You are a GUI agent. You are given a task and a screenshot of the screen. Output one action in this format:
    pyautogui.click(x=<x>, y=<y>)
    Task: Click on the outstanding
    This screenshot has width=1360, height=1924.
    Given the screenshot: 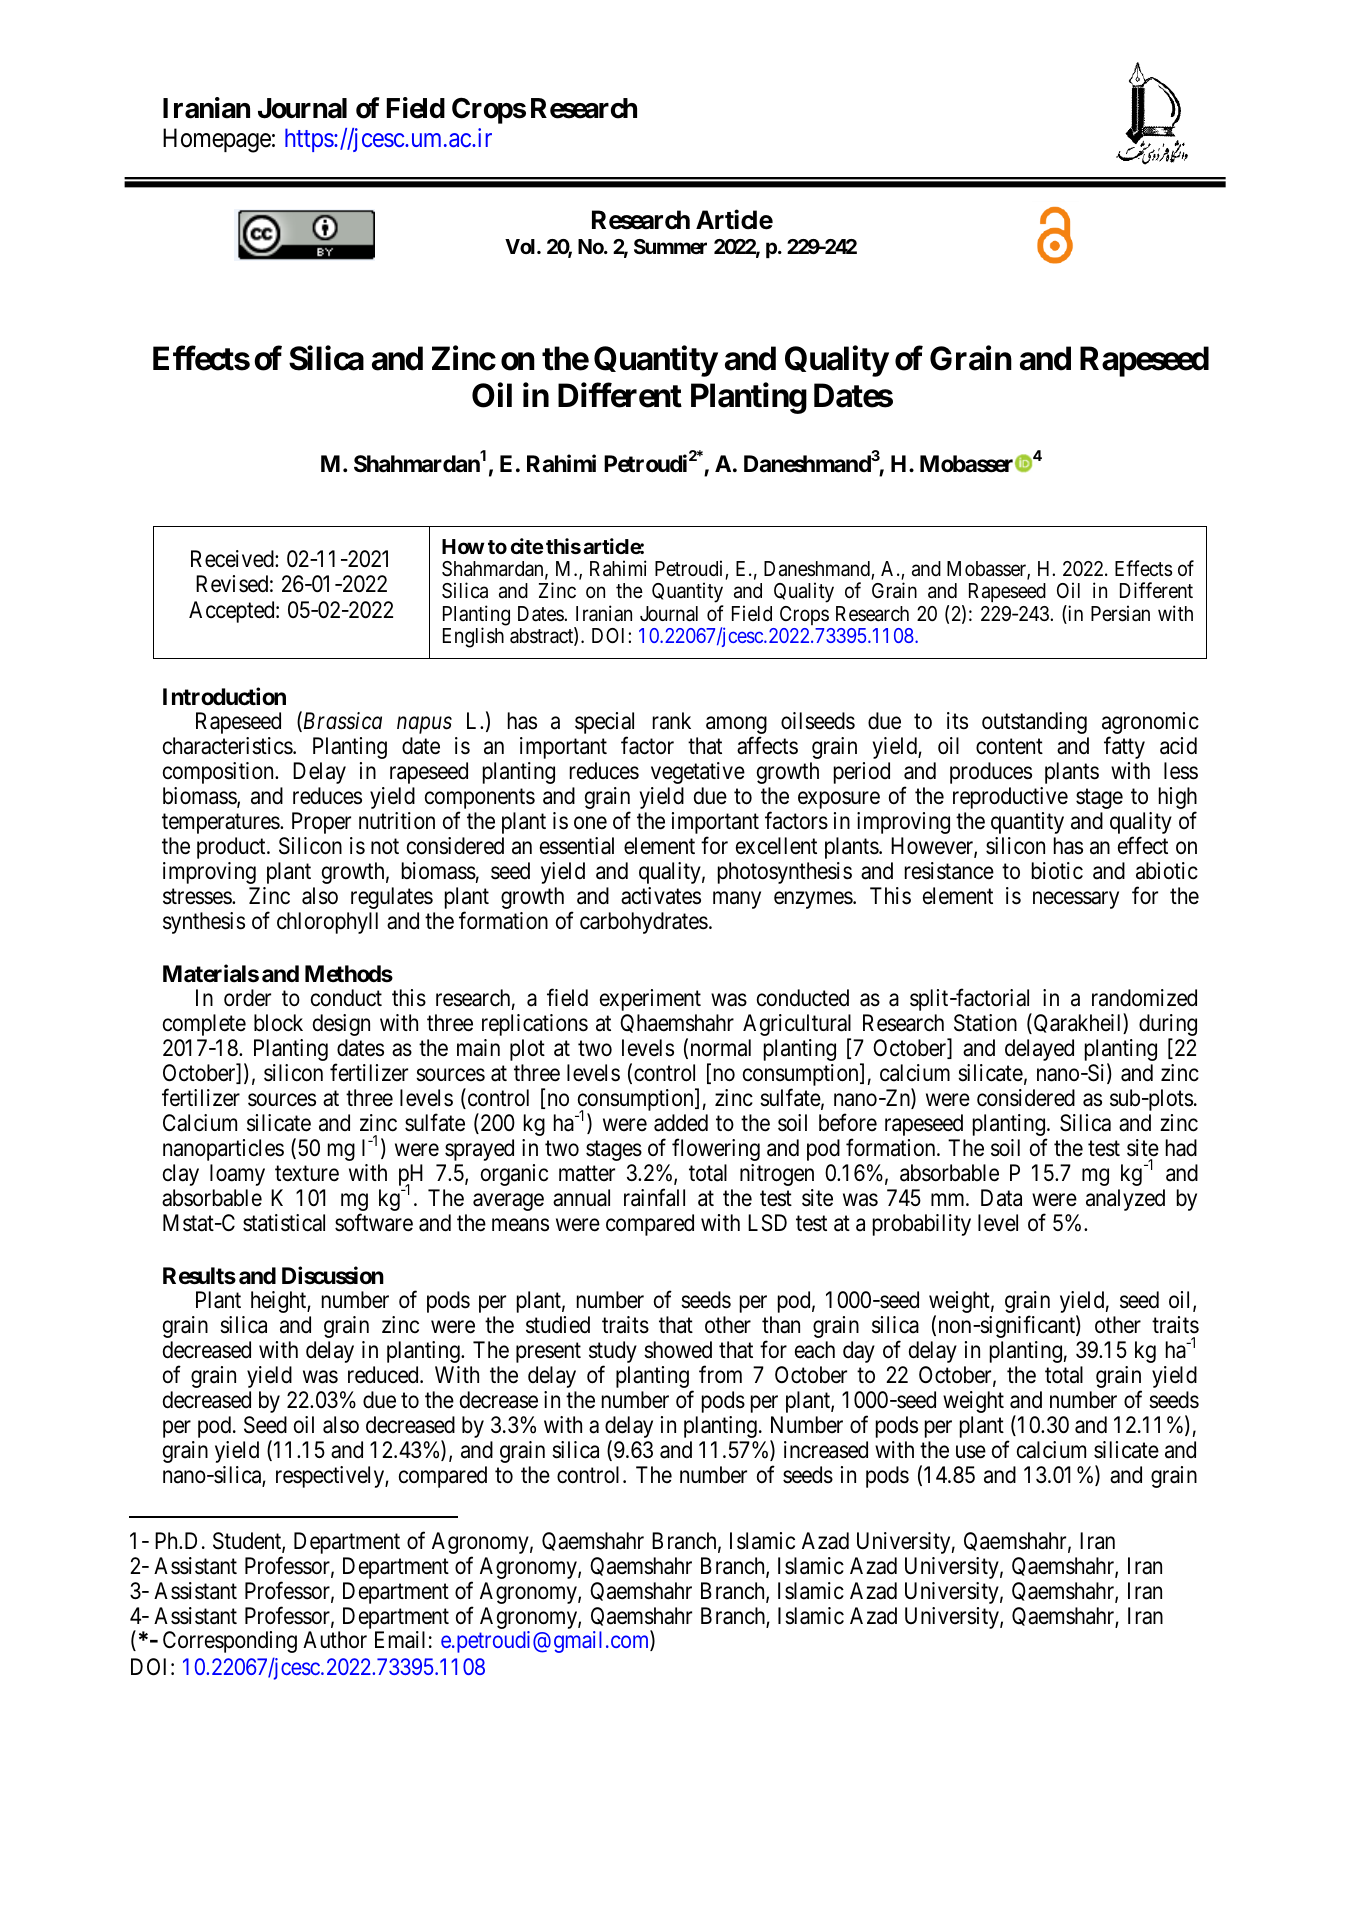 What is the action you would take?
    pyautogui.click(x=1034, y=723)
